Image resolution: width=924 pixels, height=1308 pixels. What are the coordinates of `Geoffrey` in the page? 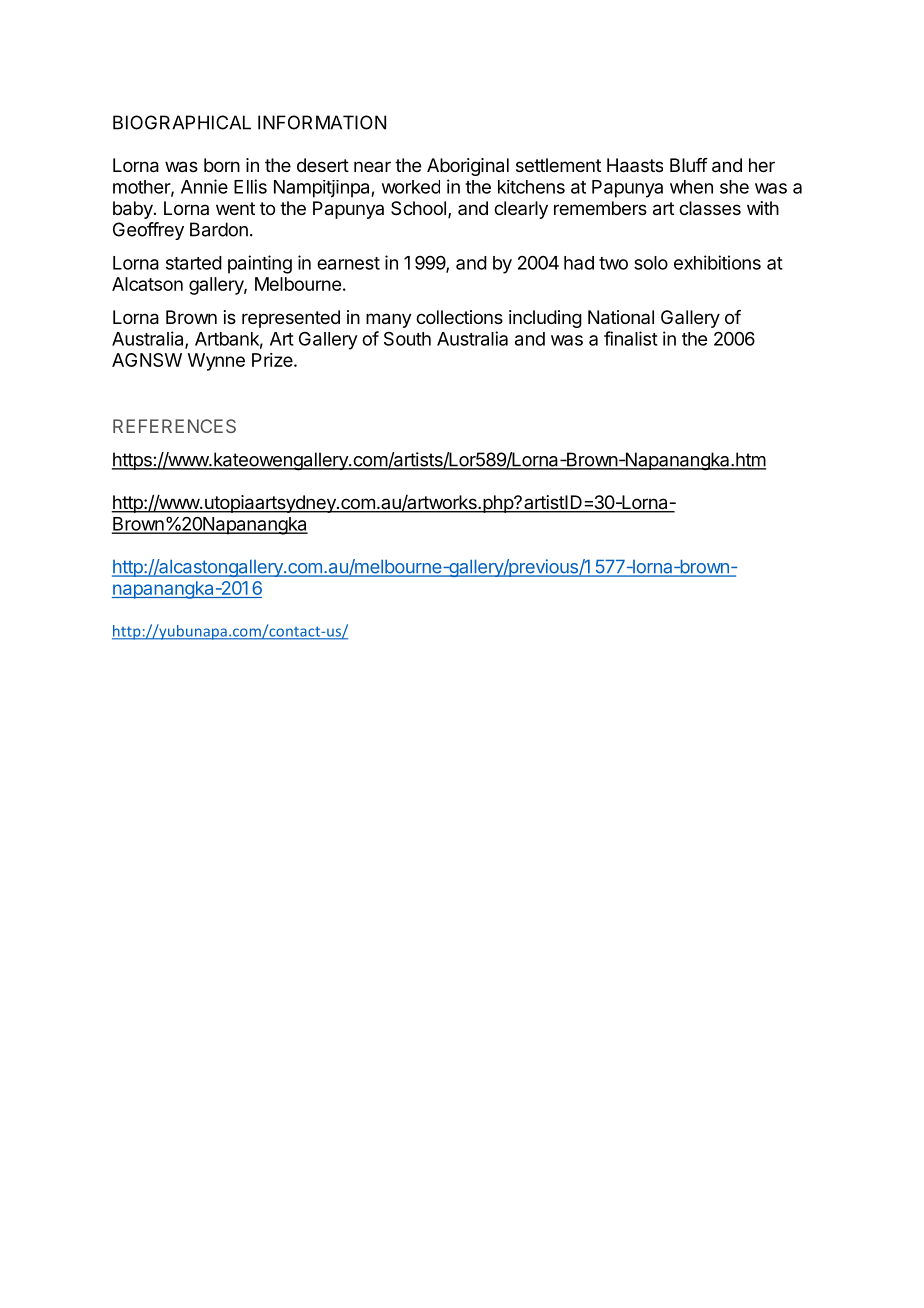 It's located at (148, 231).
